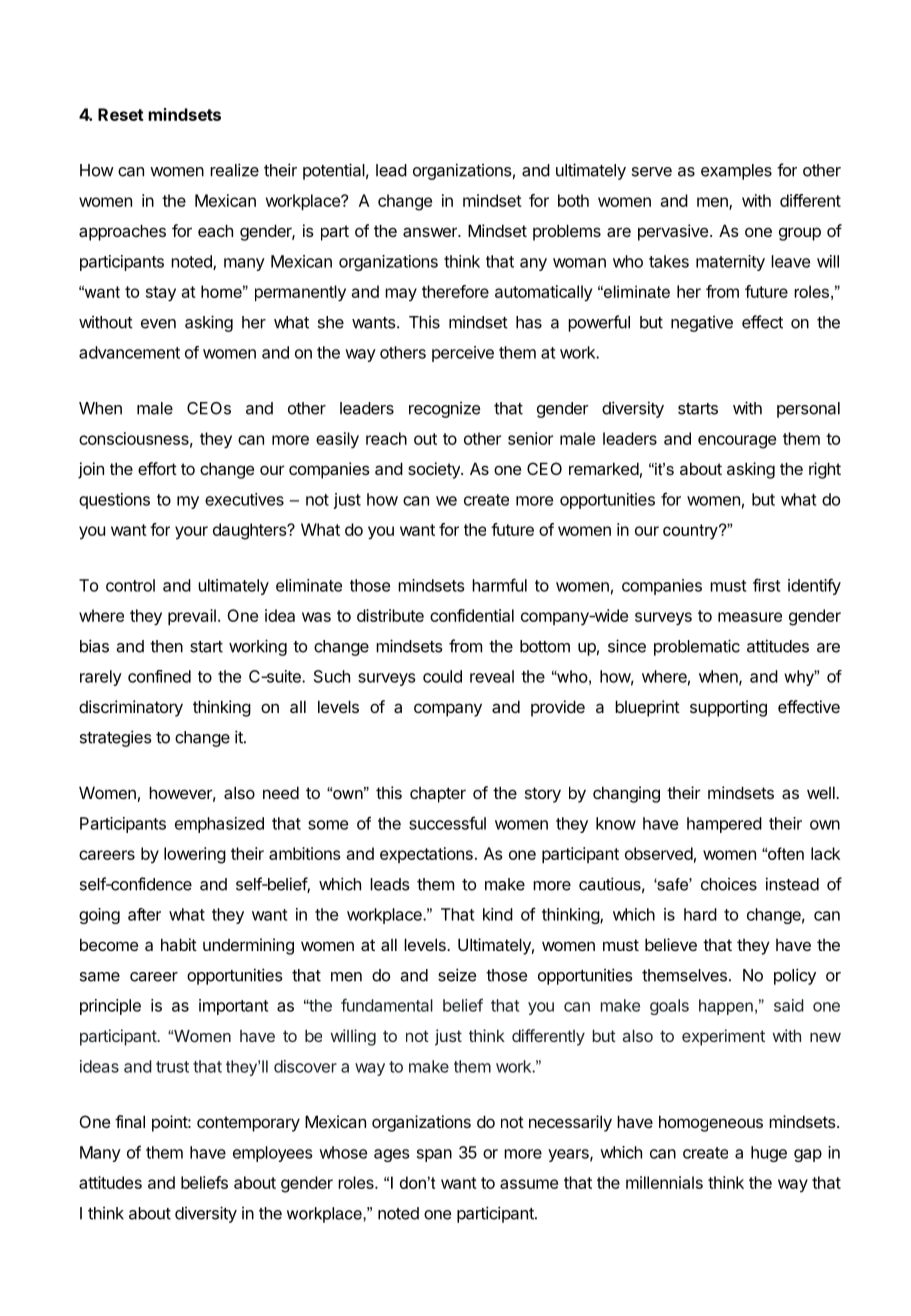 The image size is (911, 1316). I want to click on supporting, so click(728, 708).
